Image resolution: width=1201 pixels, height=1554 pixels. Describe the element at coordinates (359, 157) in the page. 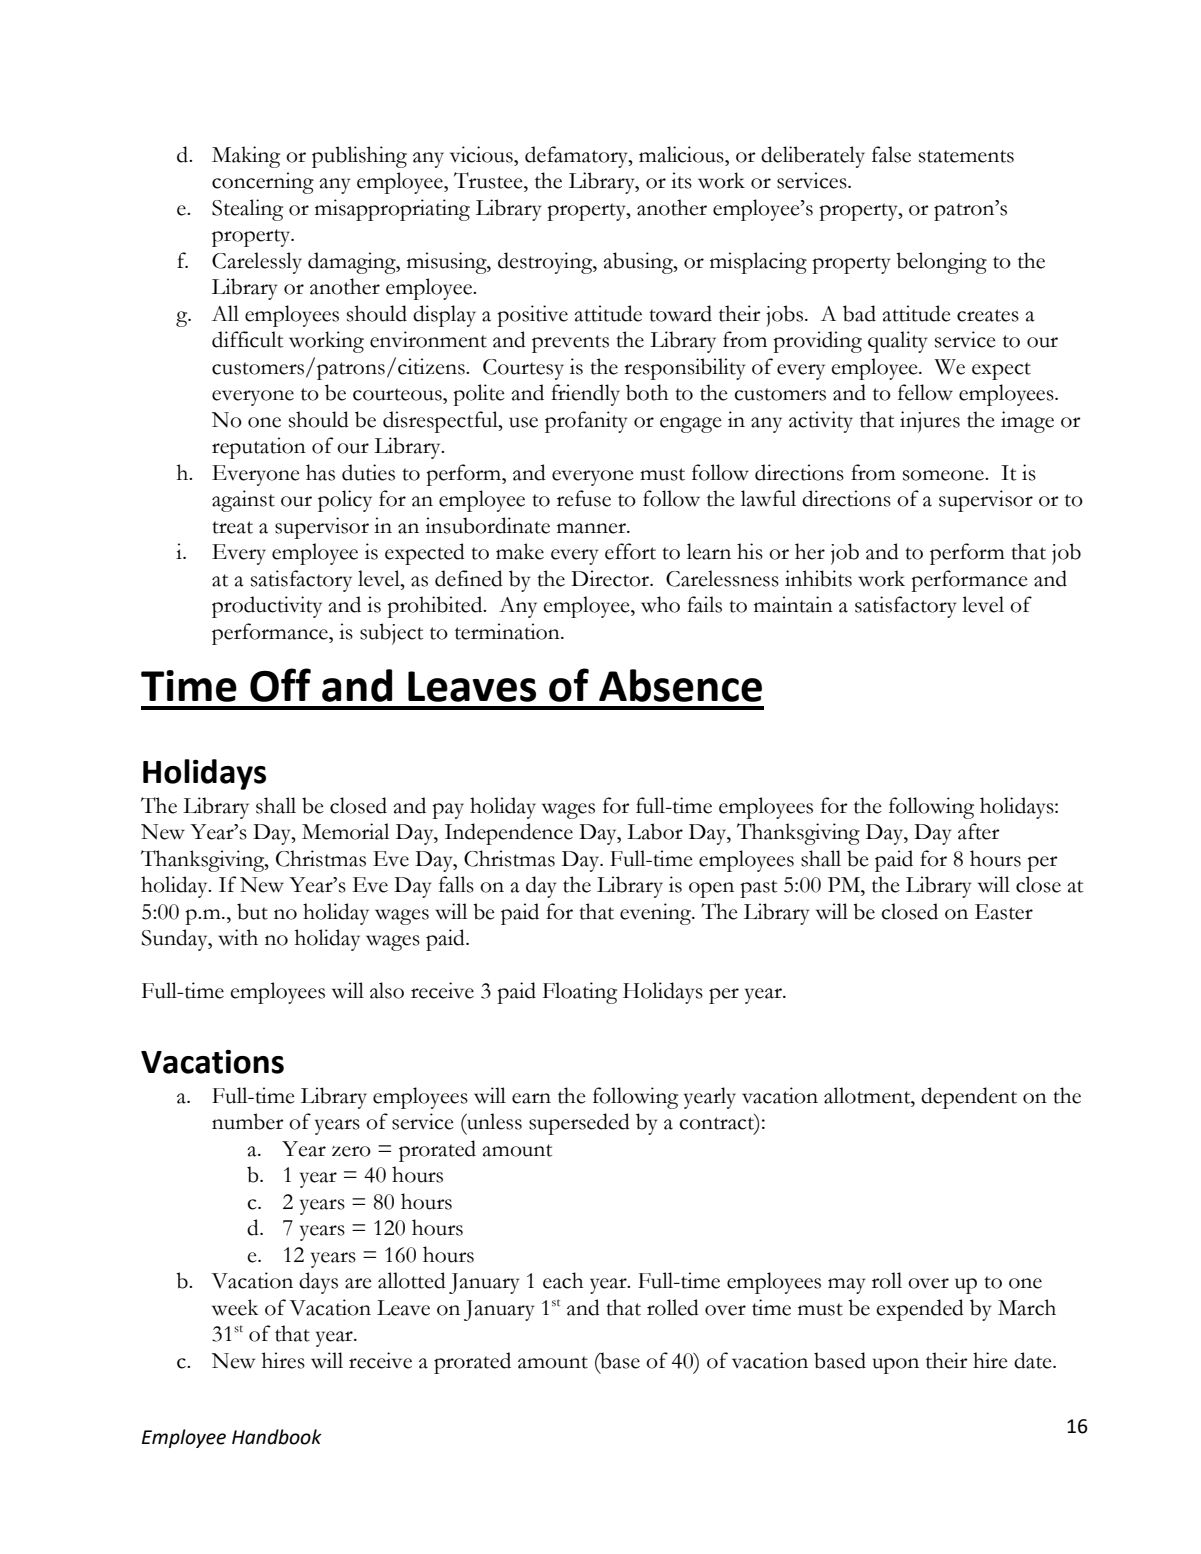

I see `publishing` at that location.
